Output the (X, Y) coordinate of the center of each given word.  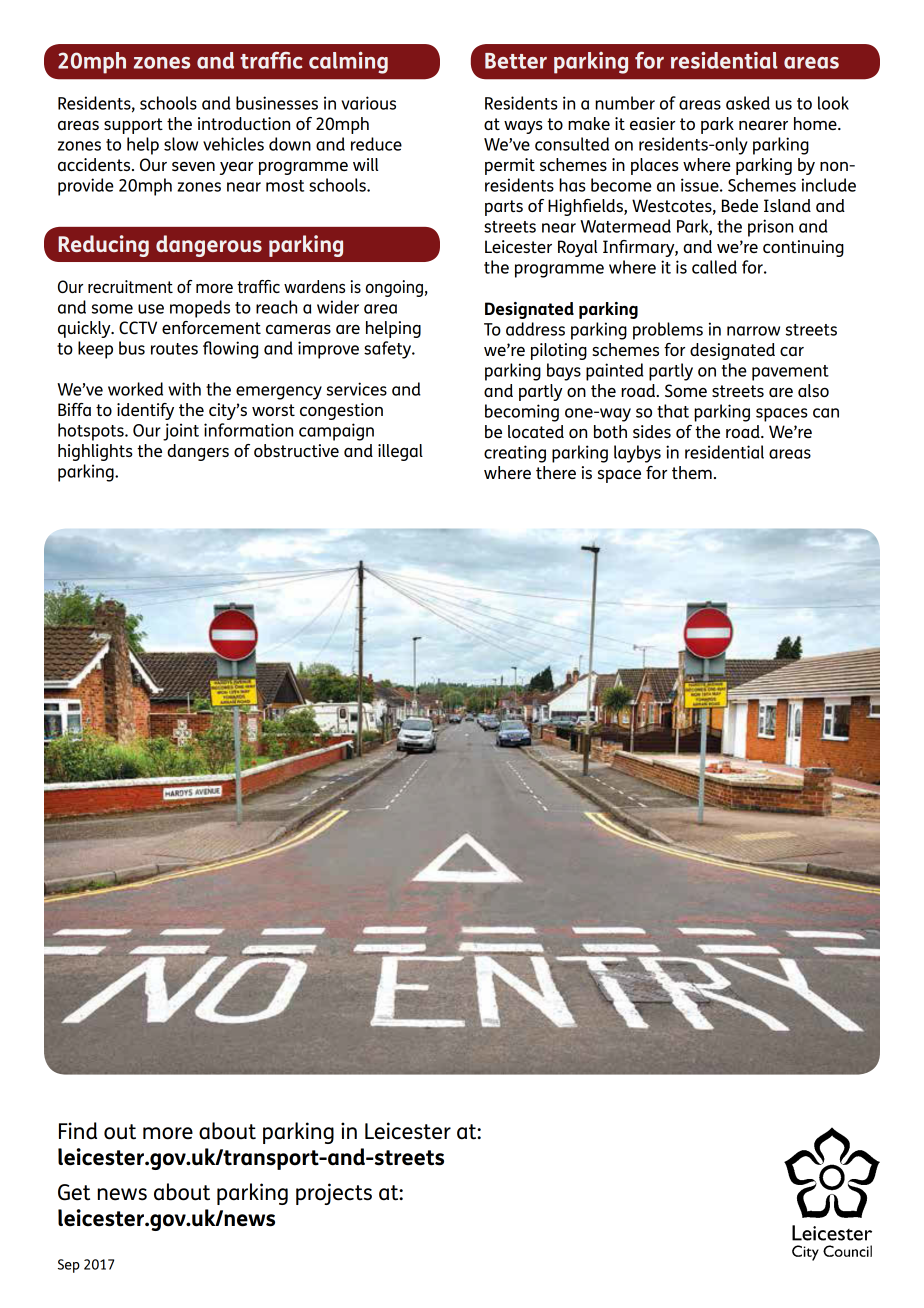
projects (334, 1194)
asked (748, 103)
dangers (198, 452)
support (133, 126)
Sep (69, 1266)
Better (516, 61)
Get (74, 1192)
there (556, 472)
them (692, 472)
